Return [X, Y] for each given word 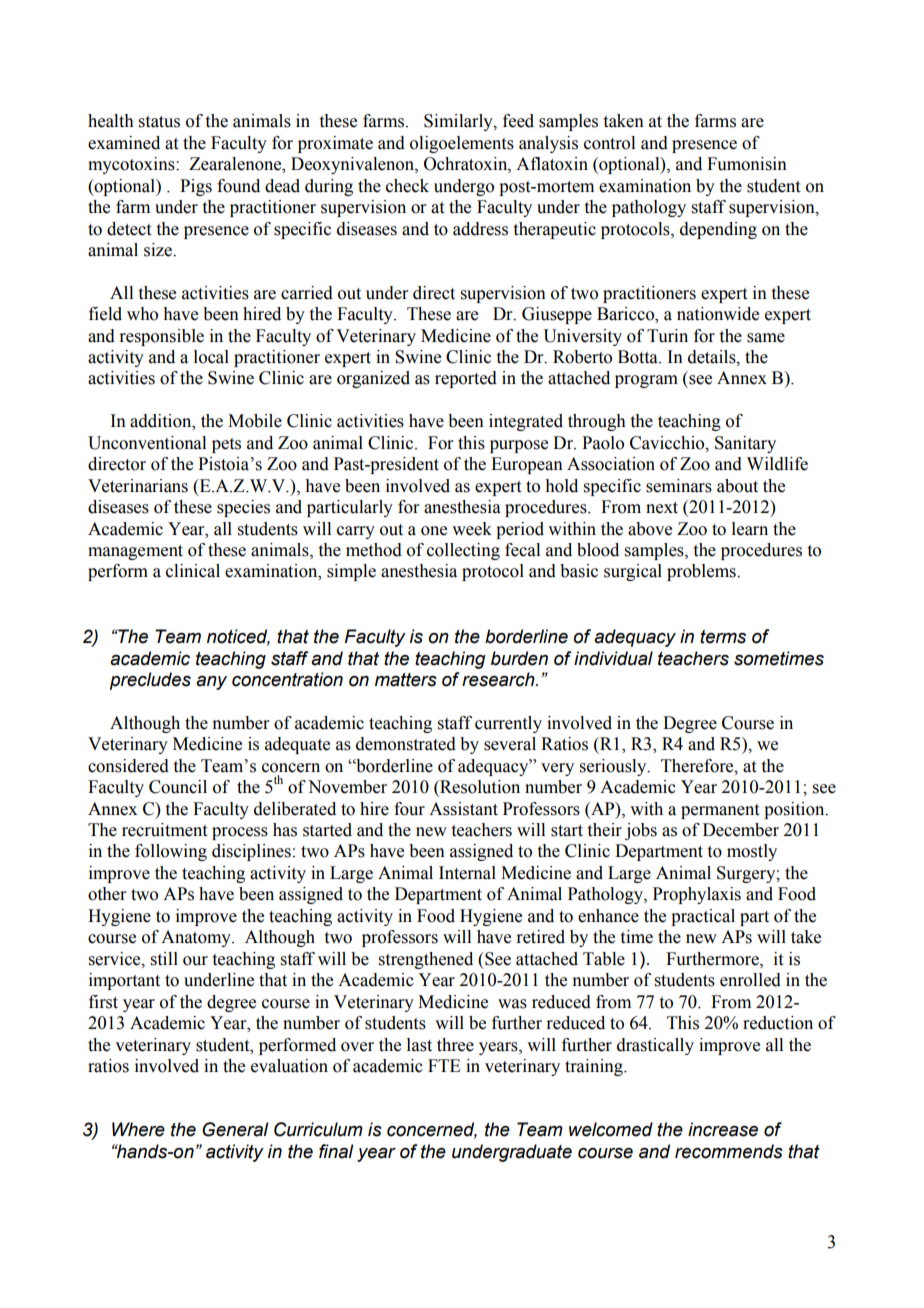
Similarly [459, 122]
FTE [444, 1065]
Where [138, 1129]
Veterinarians [138, 486]
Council [178, 787]
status [159, 122]
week [472, 529]
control [609, 143]
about [737, 486]
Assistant [463, 809]
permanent [720, 811]
